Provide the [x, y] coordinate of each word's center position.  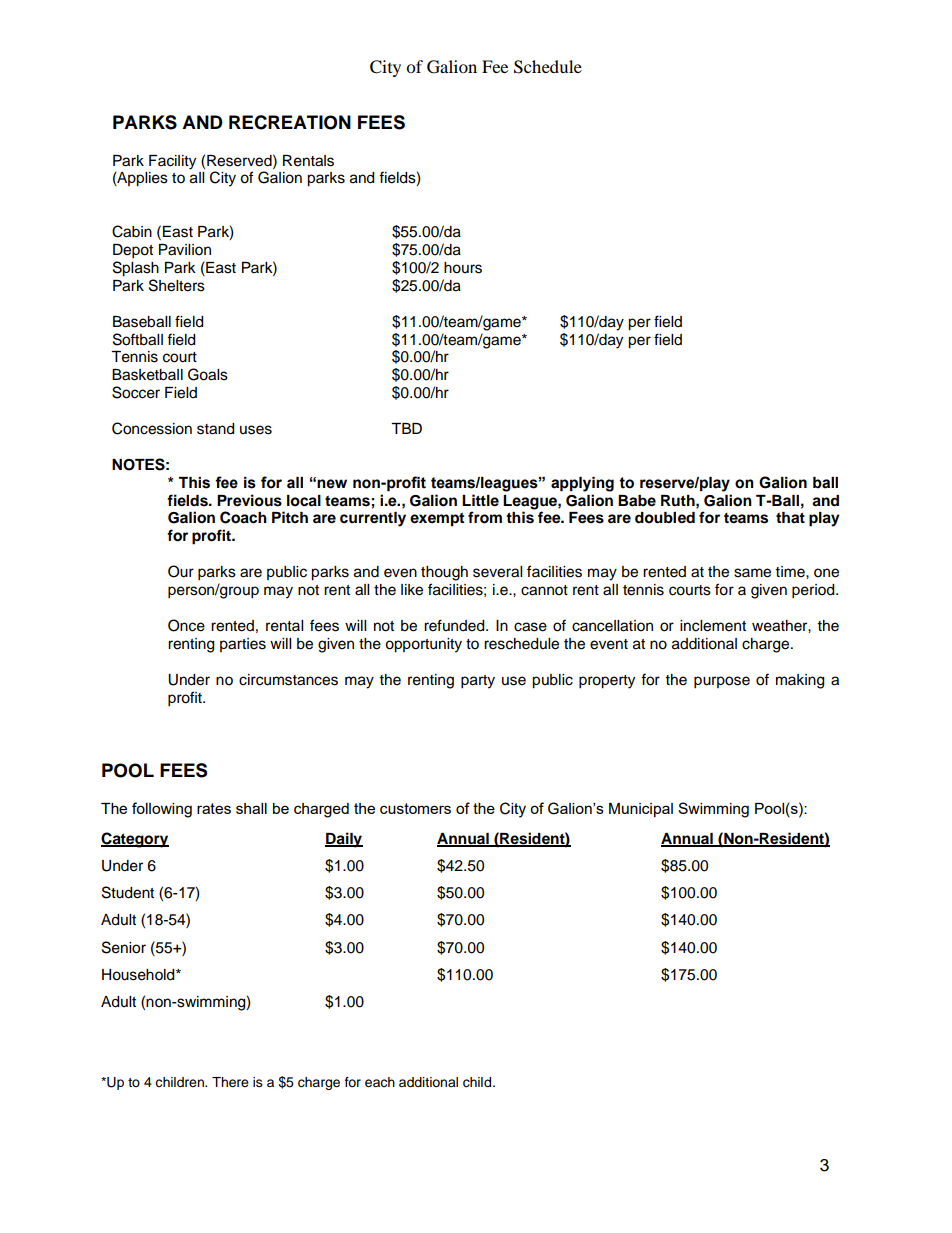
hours [463, 268]
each [380, 1082]
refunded [455, 625]
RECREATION [290, 122]
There [230, 1082]
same [752, 573]
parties [243, 645]
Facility [172, 162]
